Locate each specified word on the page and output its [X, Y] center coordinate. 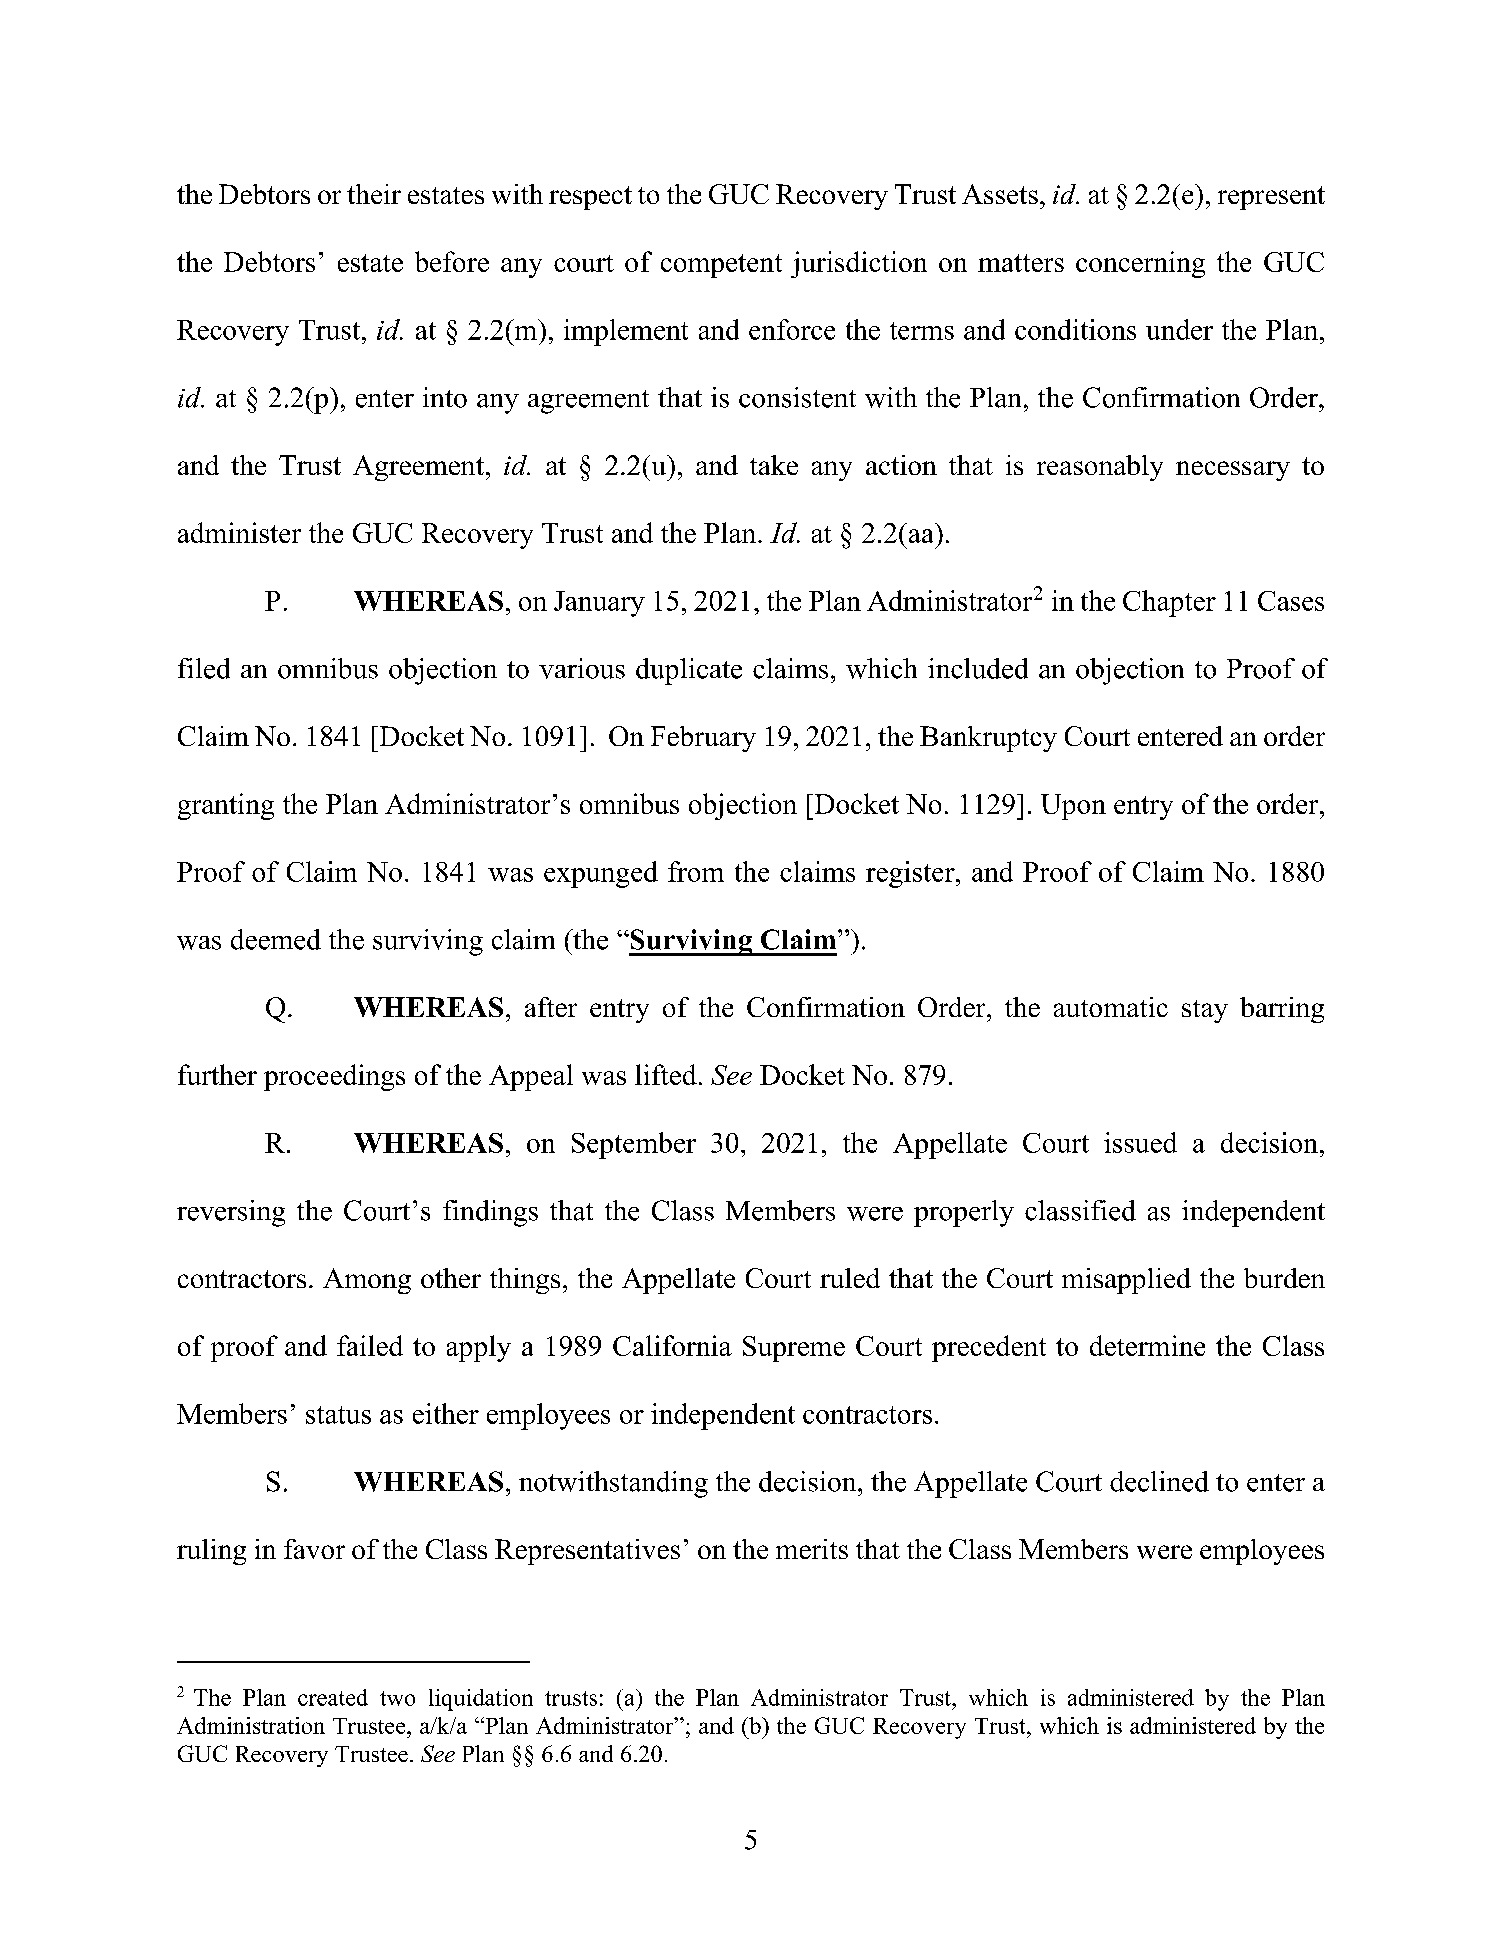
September [634, 1145]
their [374, 194]
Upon [1073, 807]
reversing [231, 1213]
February [703, 739]
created [333, 1697]
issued [1140, 1142]
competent [721, 266]
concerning [1140, 264]
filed [204, 668]
